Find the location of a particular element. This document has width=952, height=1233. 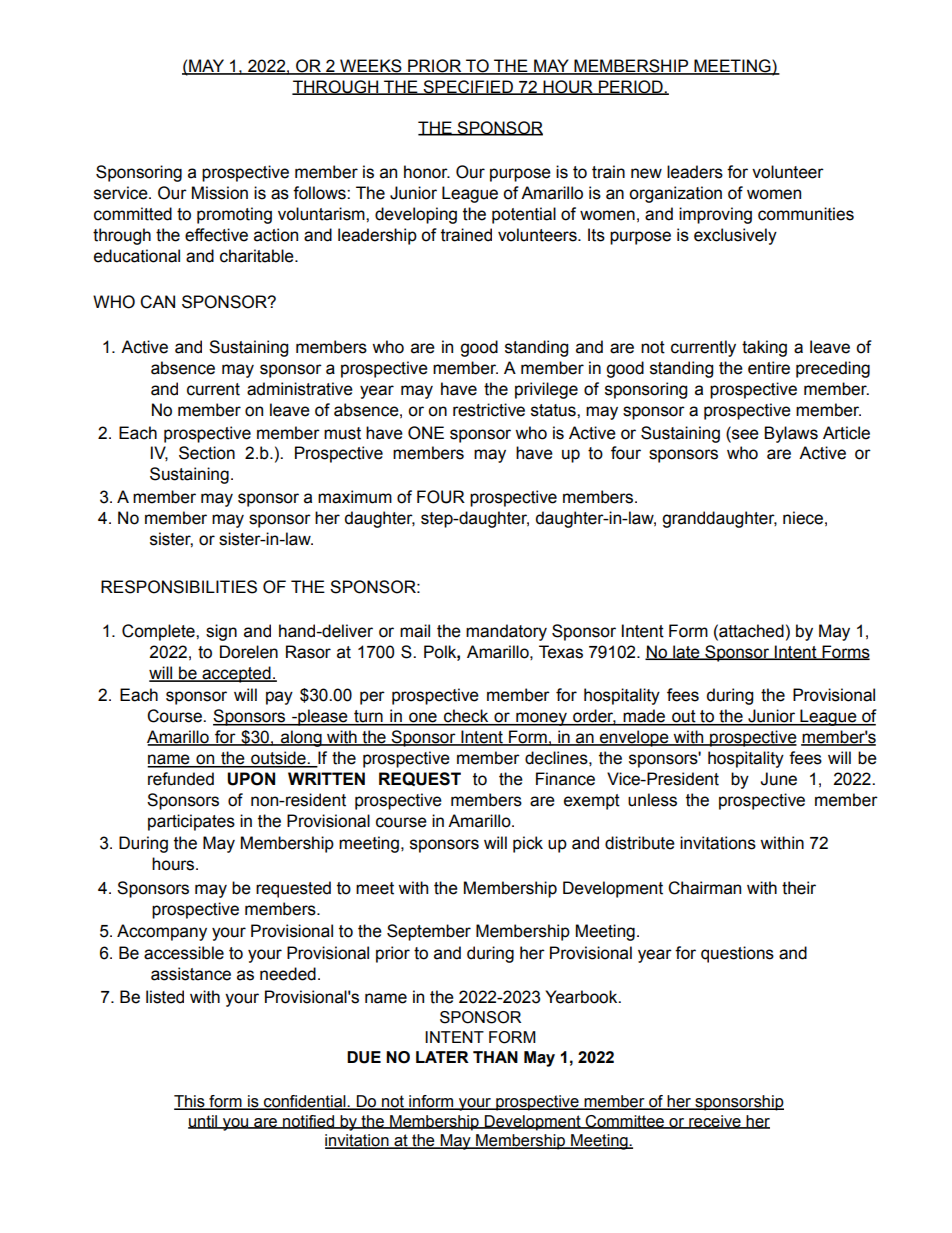

This is located at coordinates (190, 1102).
